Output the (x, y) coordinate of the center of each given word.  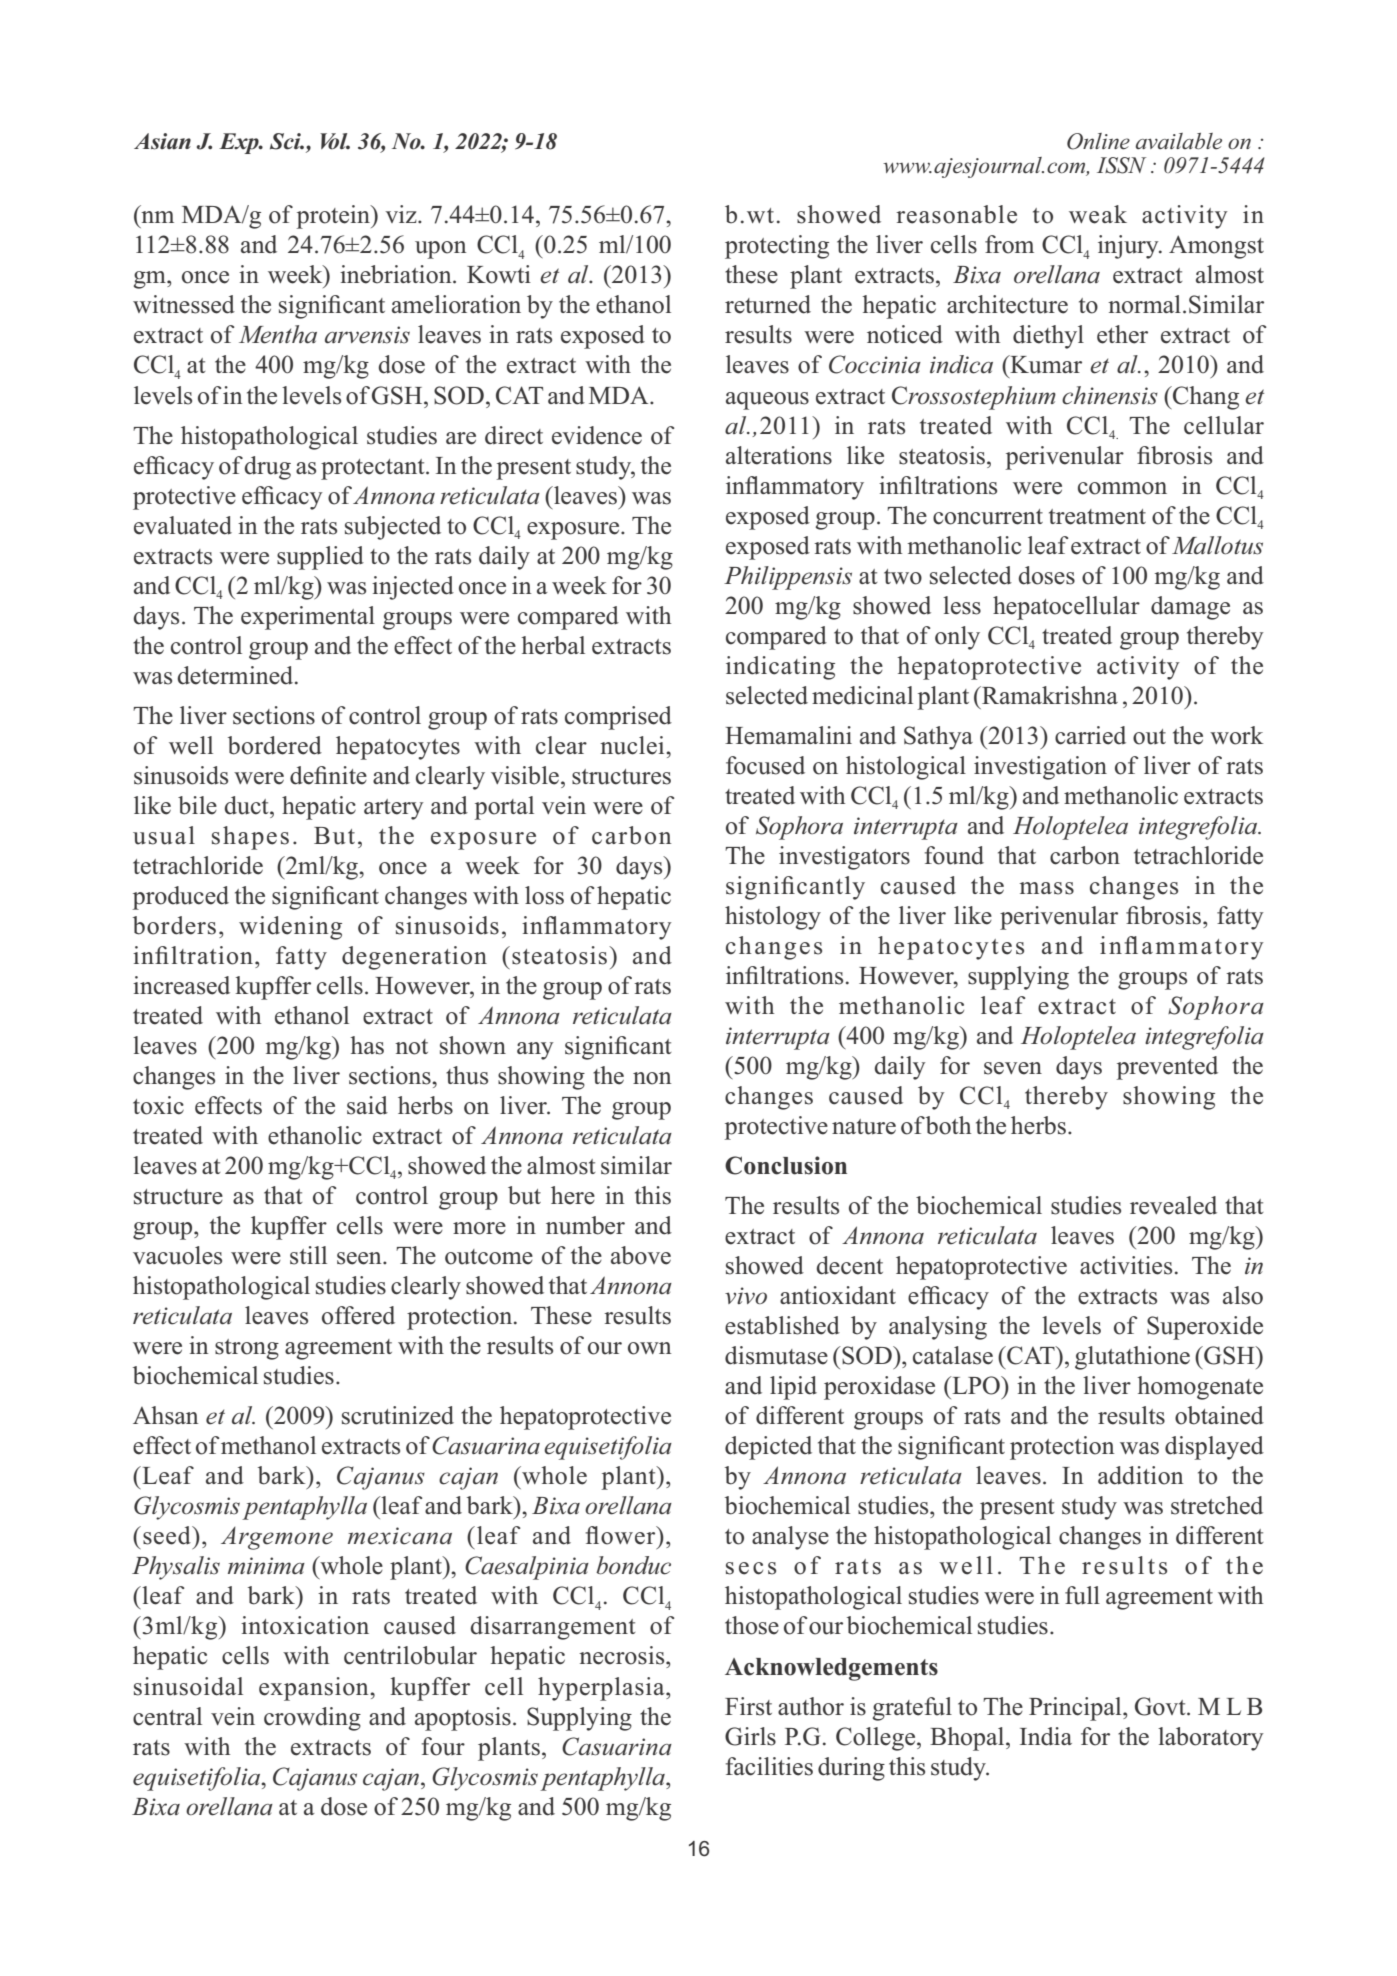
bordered (275, 745)
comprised (618, 718)
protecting (777, 247)
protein (334, 217)
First (748, 1706)
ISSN (1121, 165)
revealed (1173, 1205)
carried (1090, 735)
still (308, 1255)
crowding (312, 1719)
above (641, 1255)
